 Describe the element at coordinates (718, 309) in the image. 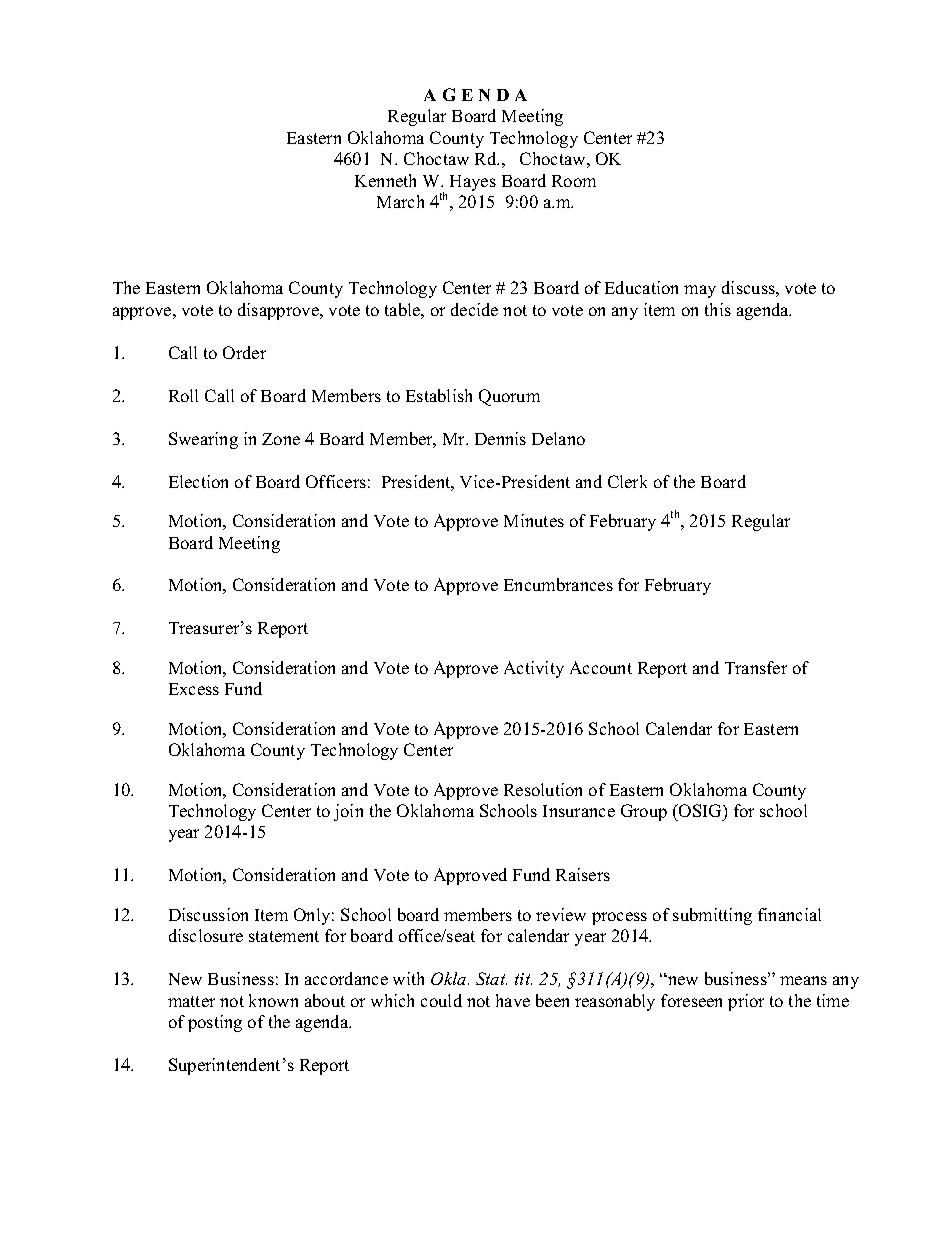

I see `this` at that location.
